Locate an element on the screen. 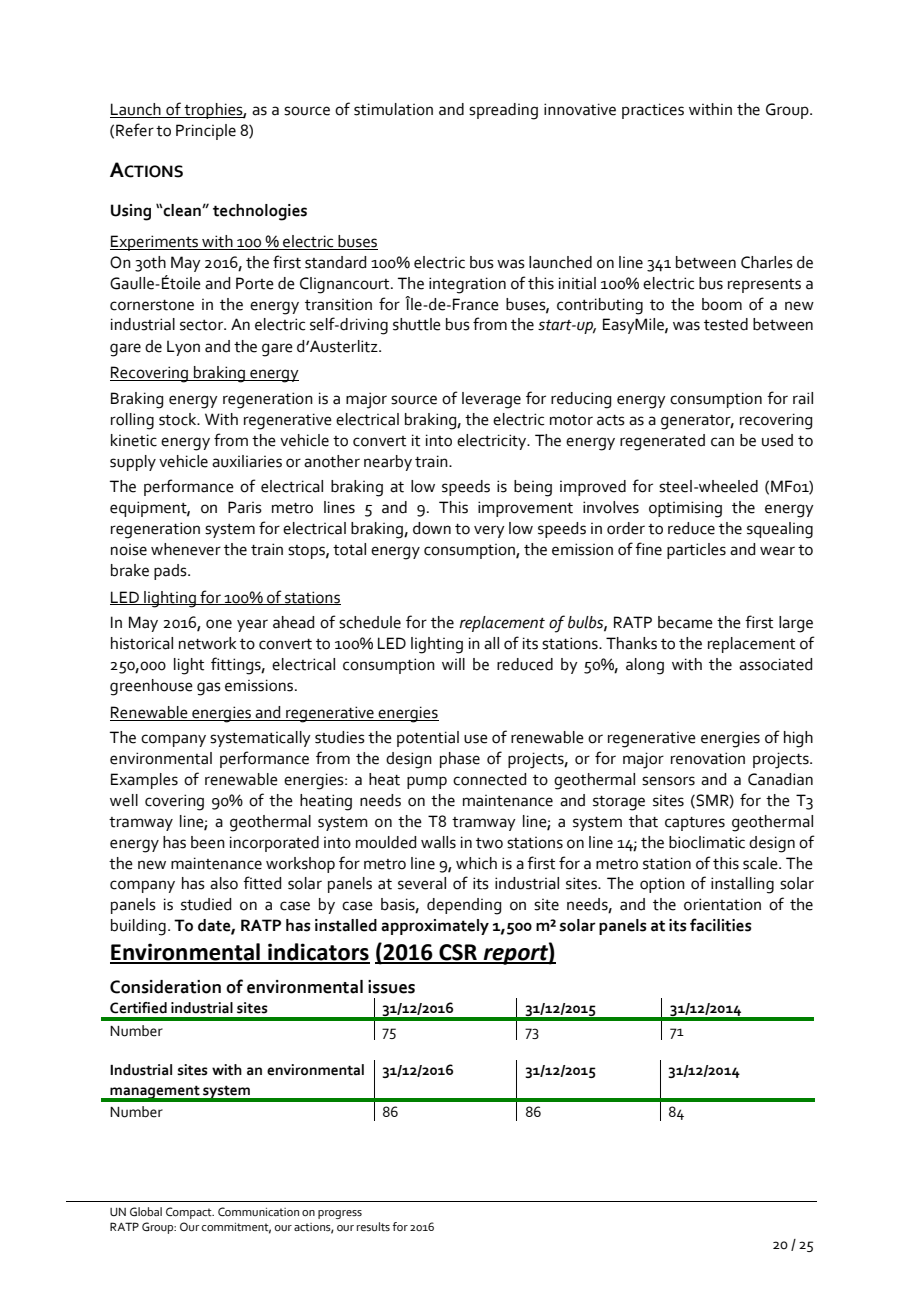 This screenshot has width=924, height=1308. optimising is located at coordinates (685, 509).
